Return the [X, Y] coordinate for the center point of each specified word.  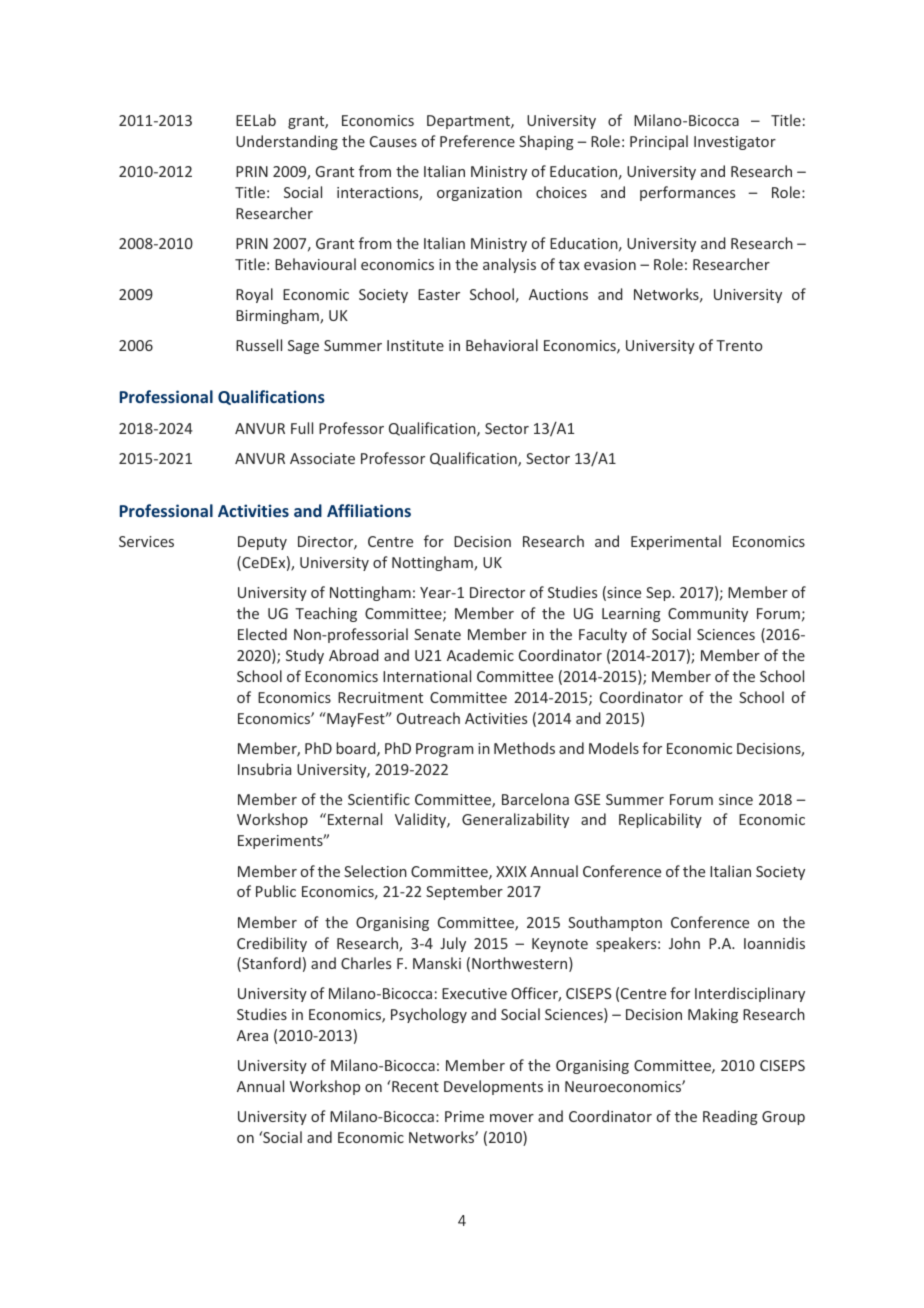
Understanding [287, 142]
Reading [730, 1117]
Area [252, 1035]
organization [479, 194]
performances [687, 193]
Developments [493, 1087]
